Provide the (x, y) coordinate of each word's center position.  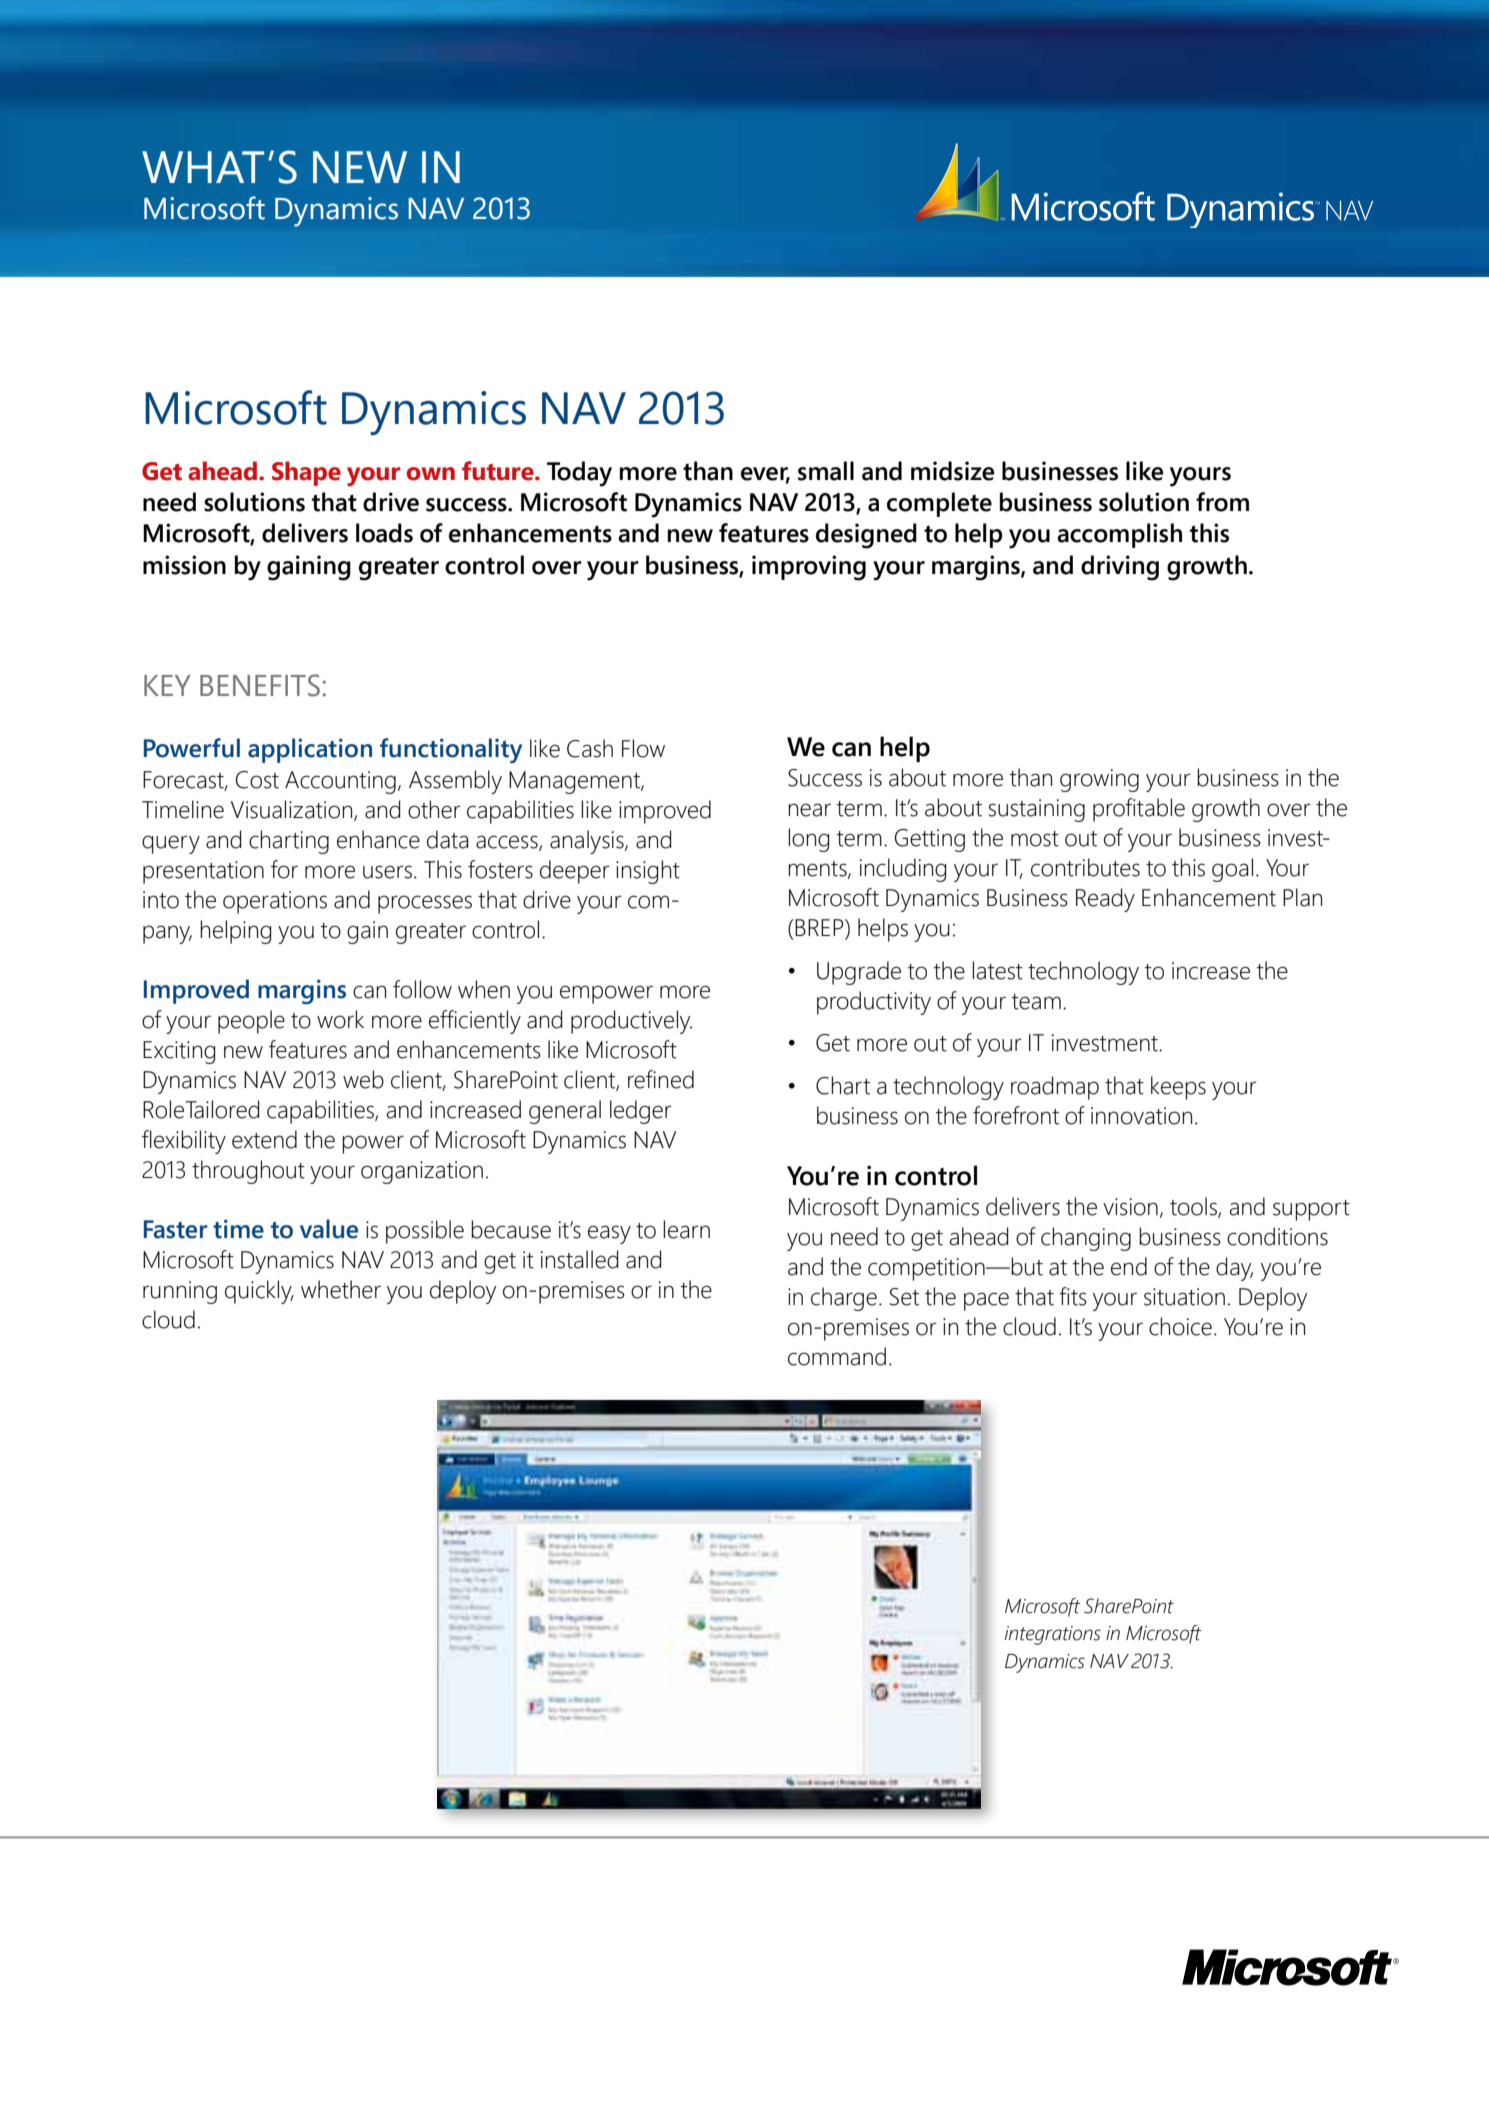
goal (1232, 870)
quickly (259, 1292)
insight (648, 872)
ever (765, 474)
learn (686, 1229)
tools (1194, 1207)
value (329, 1229)
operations (275, 902)
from (1222, 502)
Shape (306, 473)
